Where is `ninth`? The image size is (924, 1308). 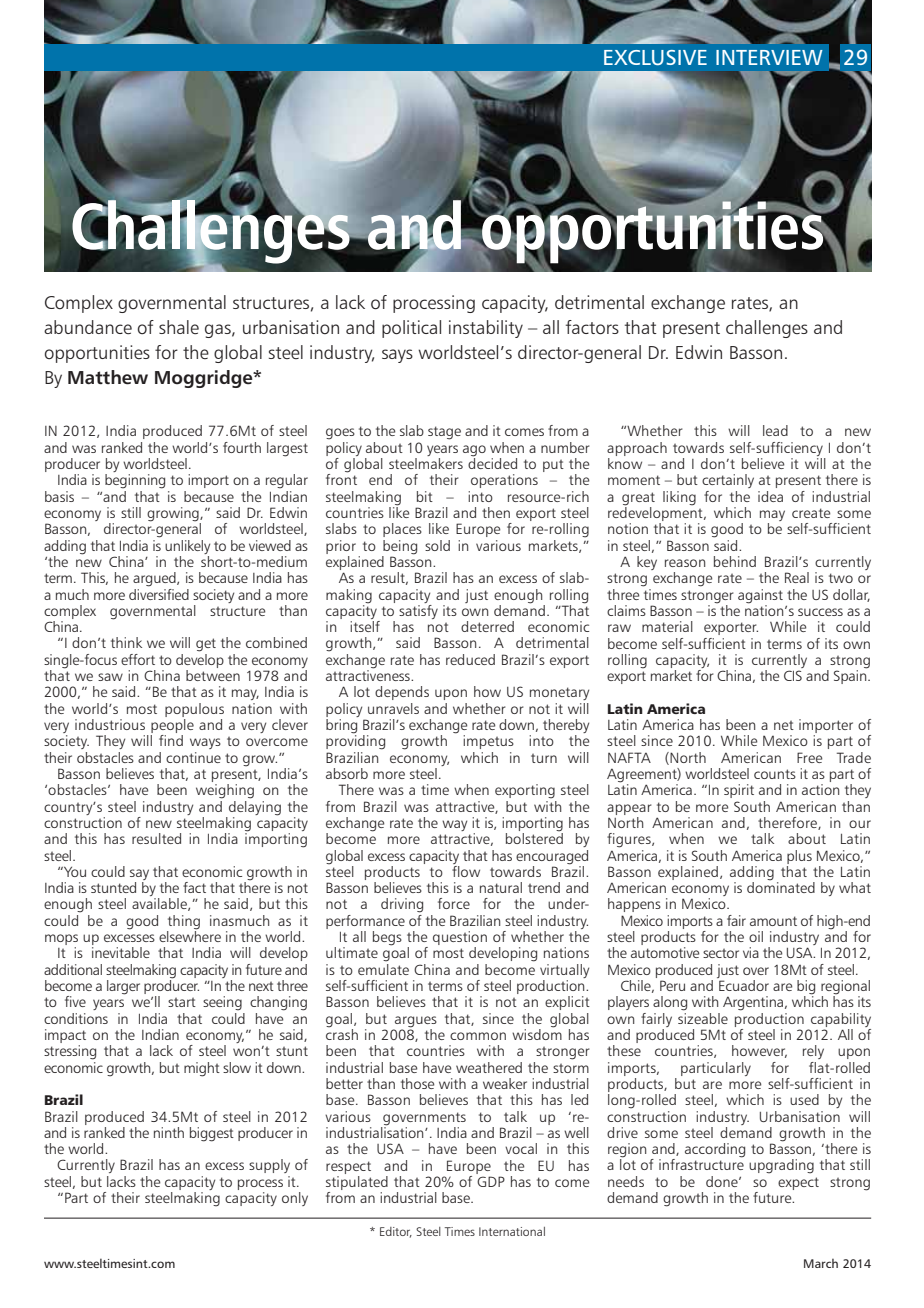
ninth is located at coordinates (169, 1132).
